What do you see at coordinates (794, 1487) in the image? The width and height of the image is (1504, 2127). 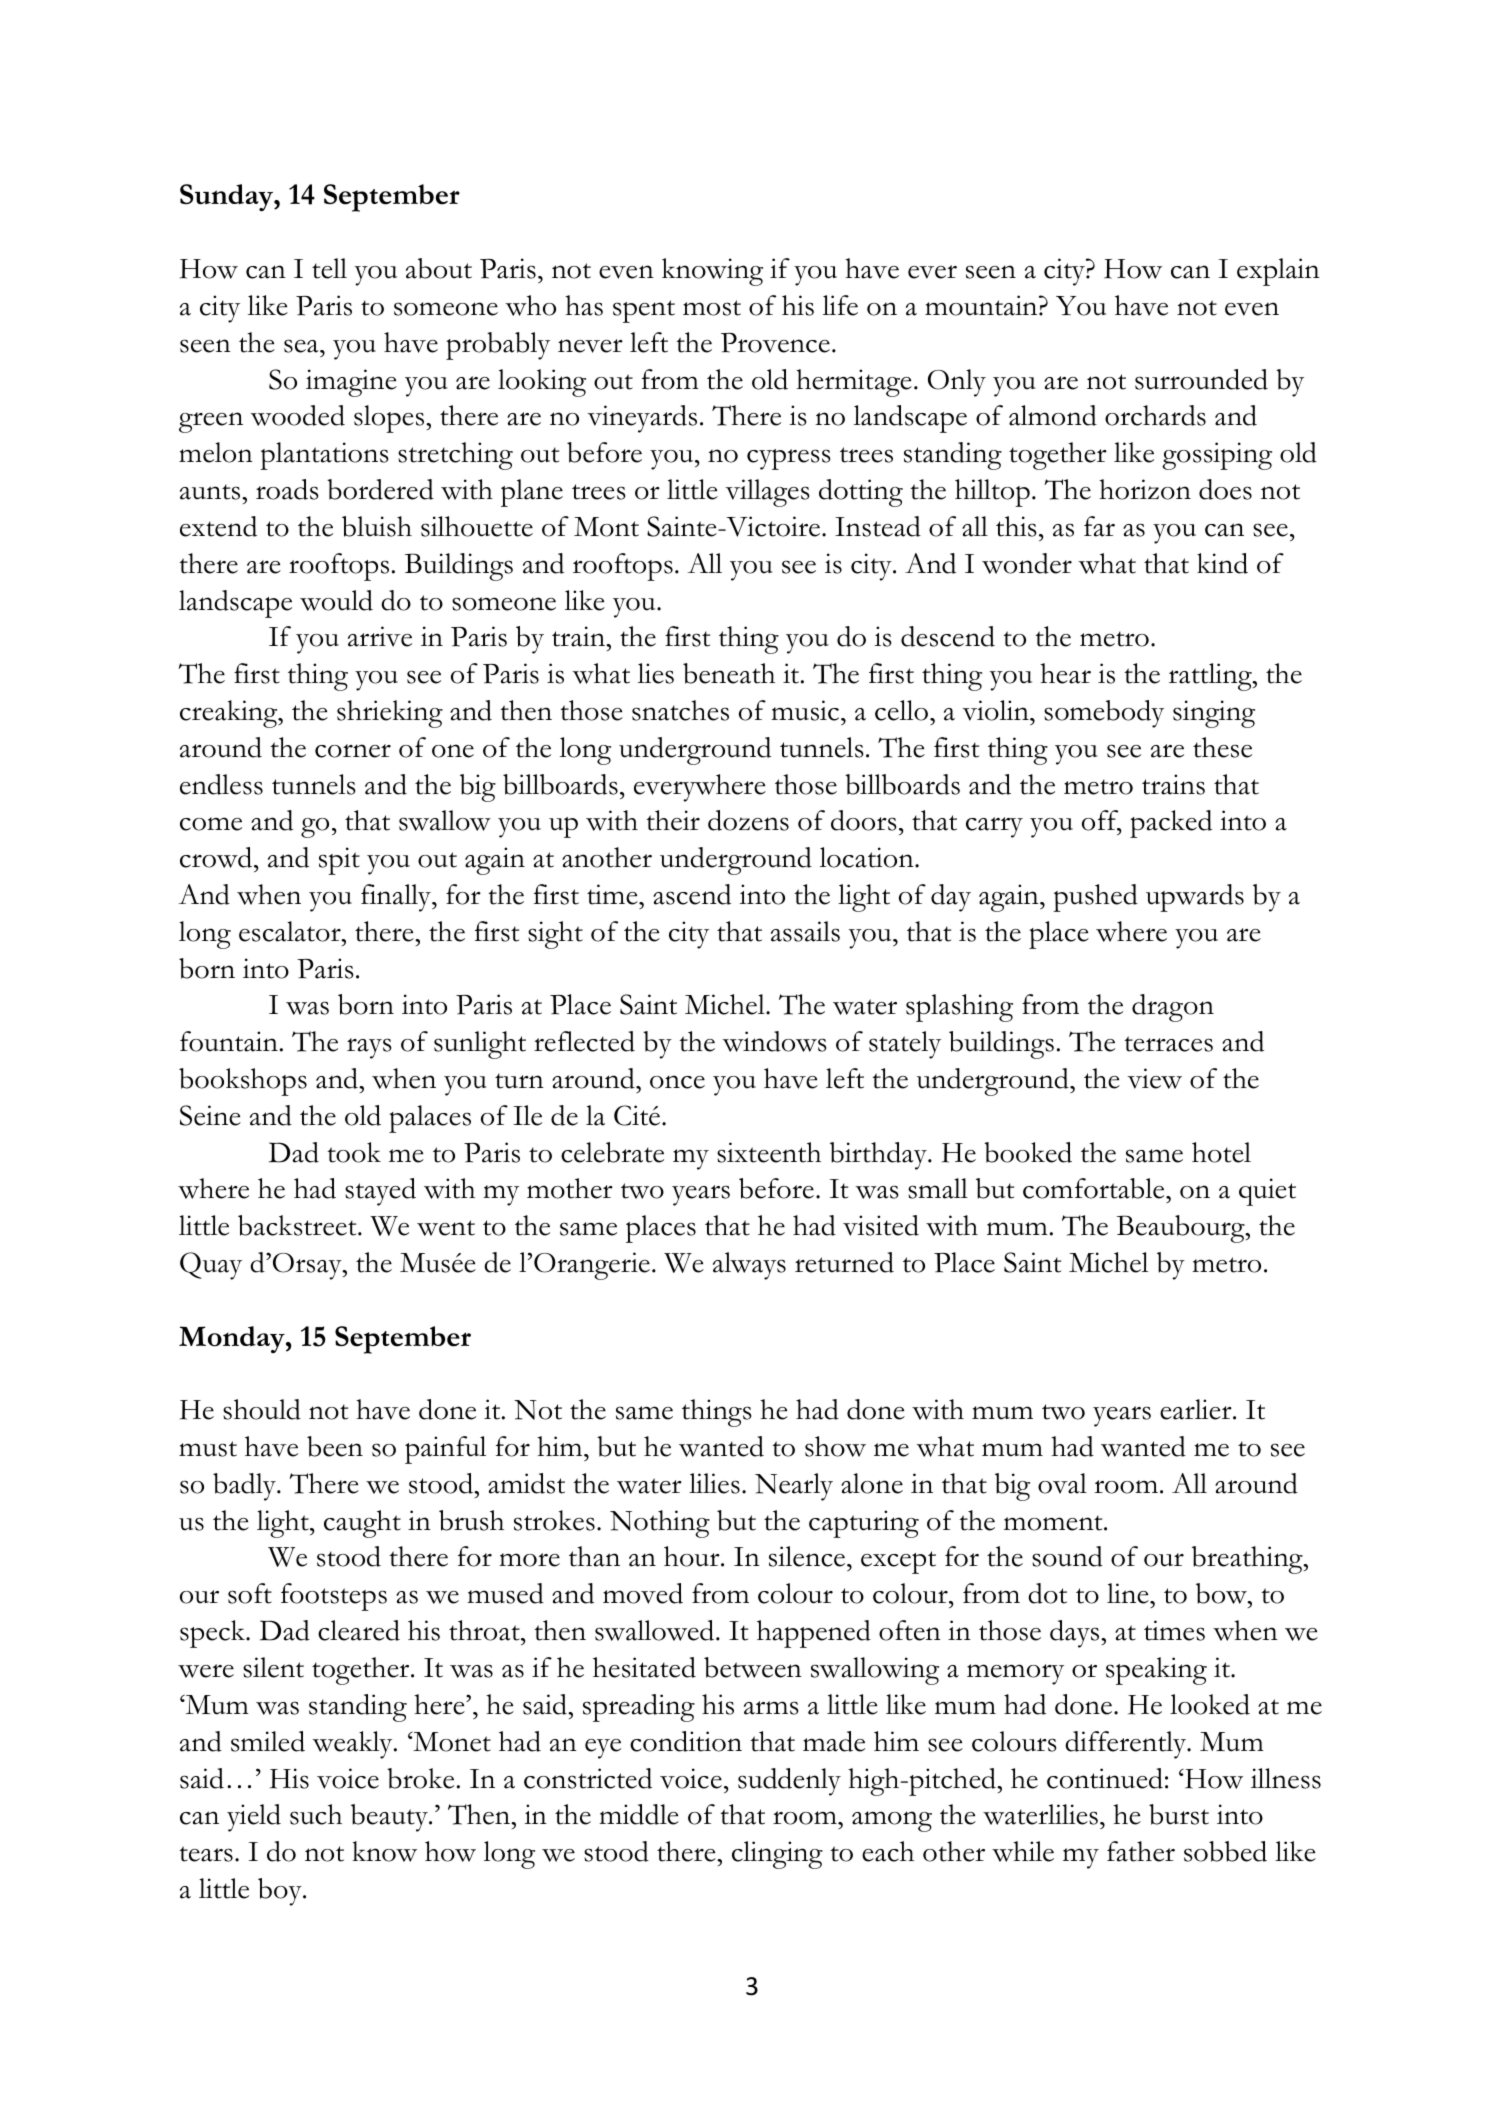 I see `Nearly` at bounding box center [794, 1487].
